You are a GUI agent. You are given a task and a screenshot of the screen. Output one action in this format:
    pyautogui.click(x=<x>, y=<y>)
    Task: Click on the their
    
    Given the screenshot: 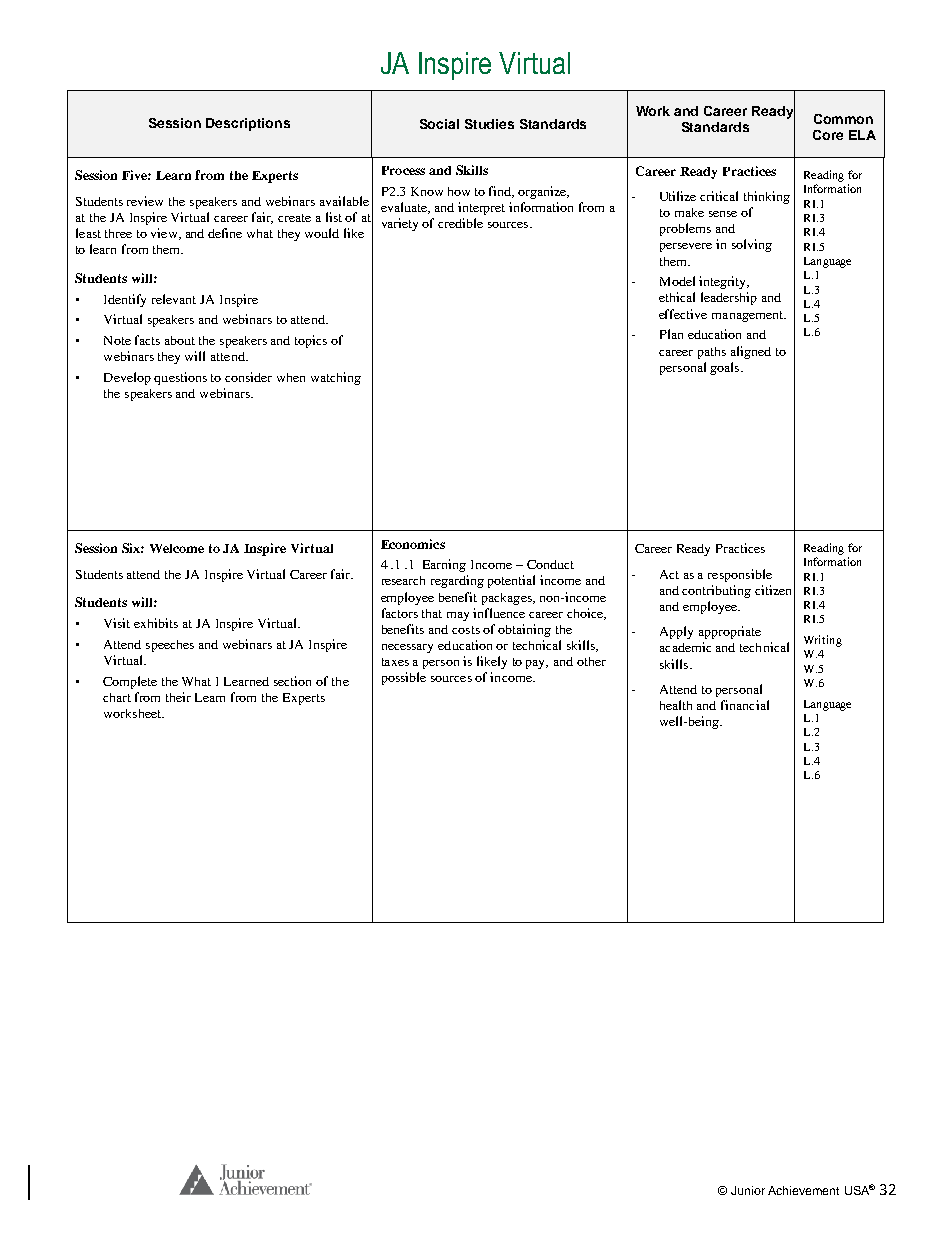 What is the action you would take?
    pyautogui.click(x=178, y=697)
